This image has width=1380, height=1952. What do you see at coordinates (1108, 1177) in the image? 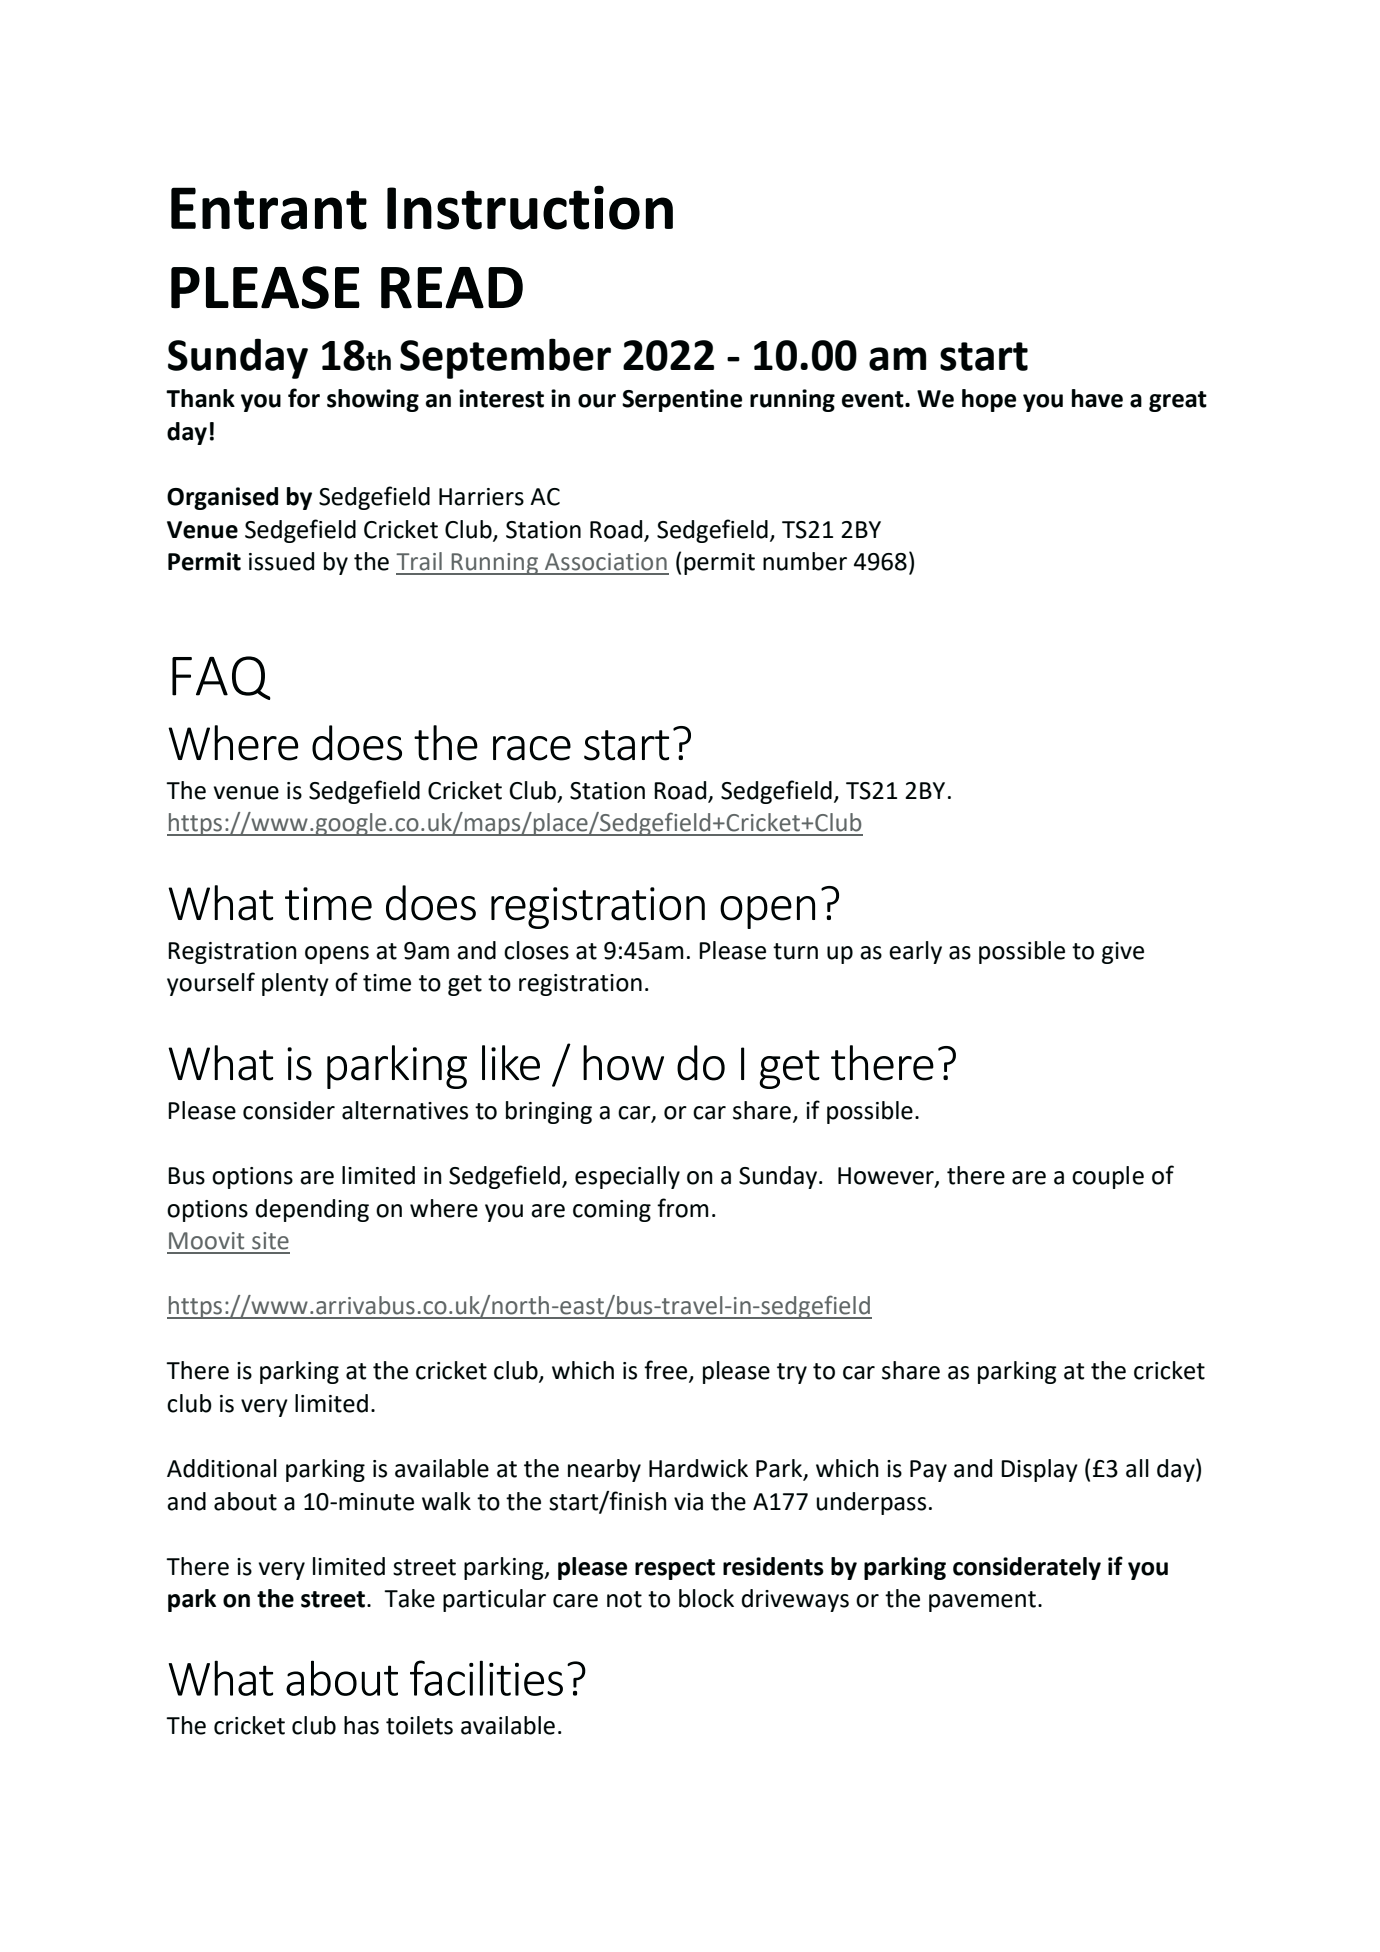
I see `couple` at bounding box center [1108, 1177].
